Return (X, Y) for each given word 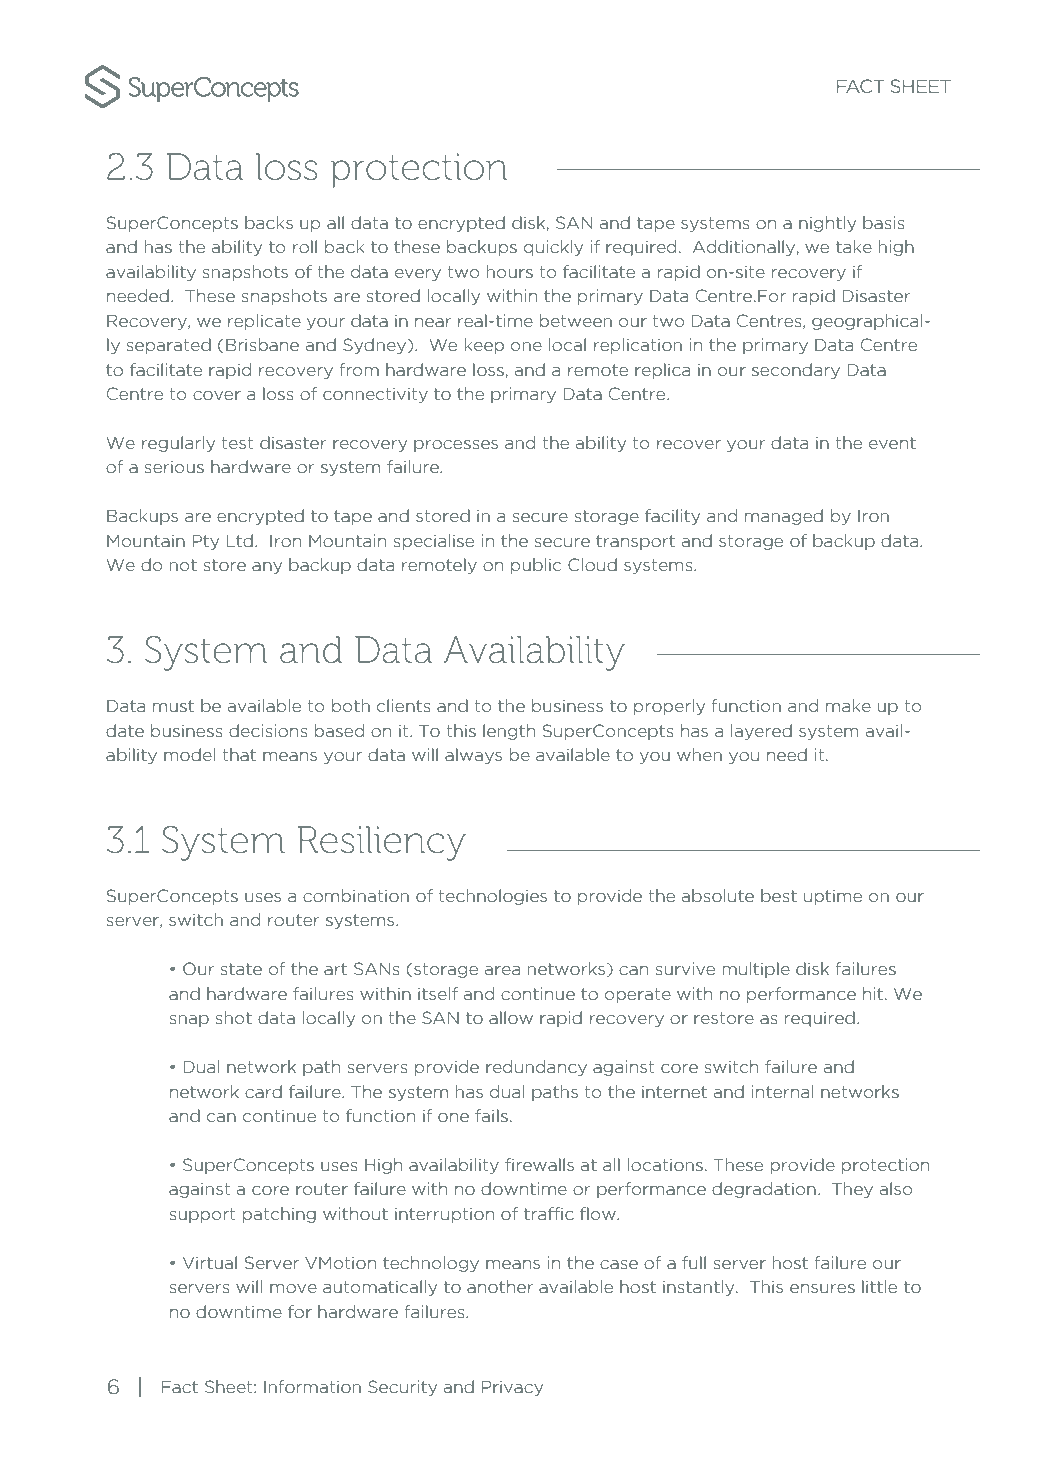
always (473, 756)
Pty (205, 542)
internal (782, 1091)
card (263, 1091)
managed (784, 517)
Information (312, 1386)
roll (305, 246)
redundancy (536, 1068)
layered (761, 732)
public (536, 566)
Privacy (512, 1388)
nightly (827, 224)
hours (510, 271)
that (239, 754)
